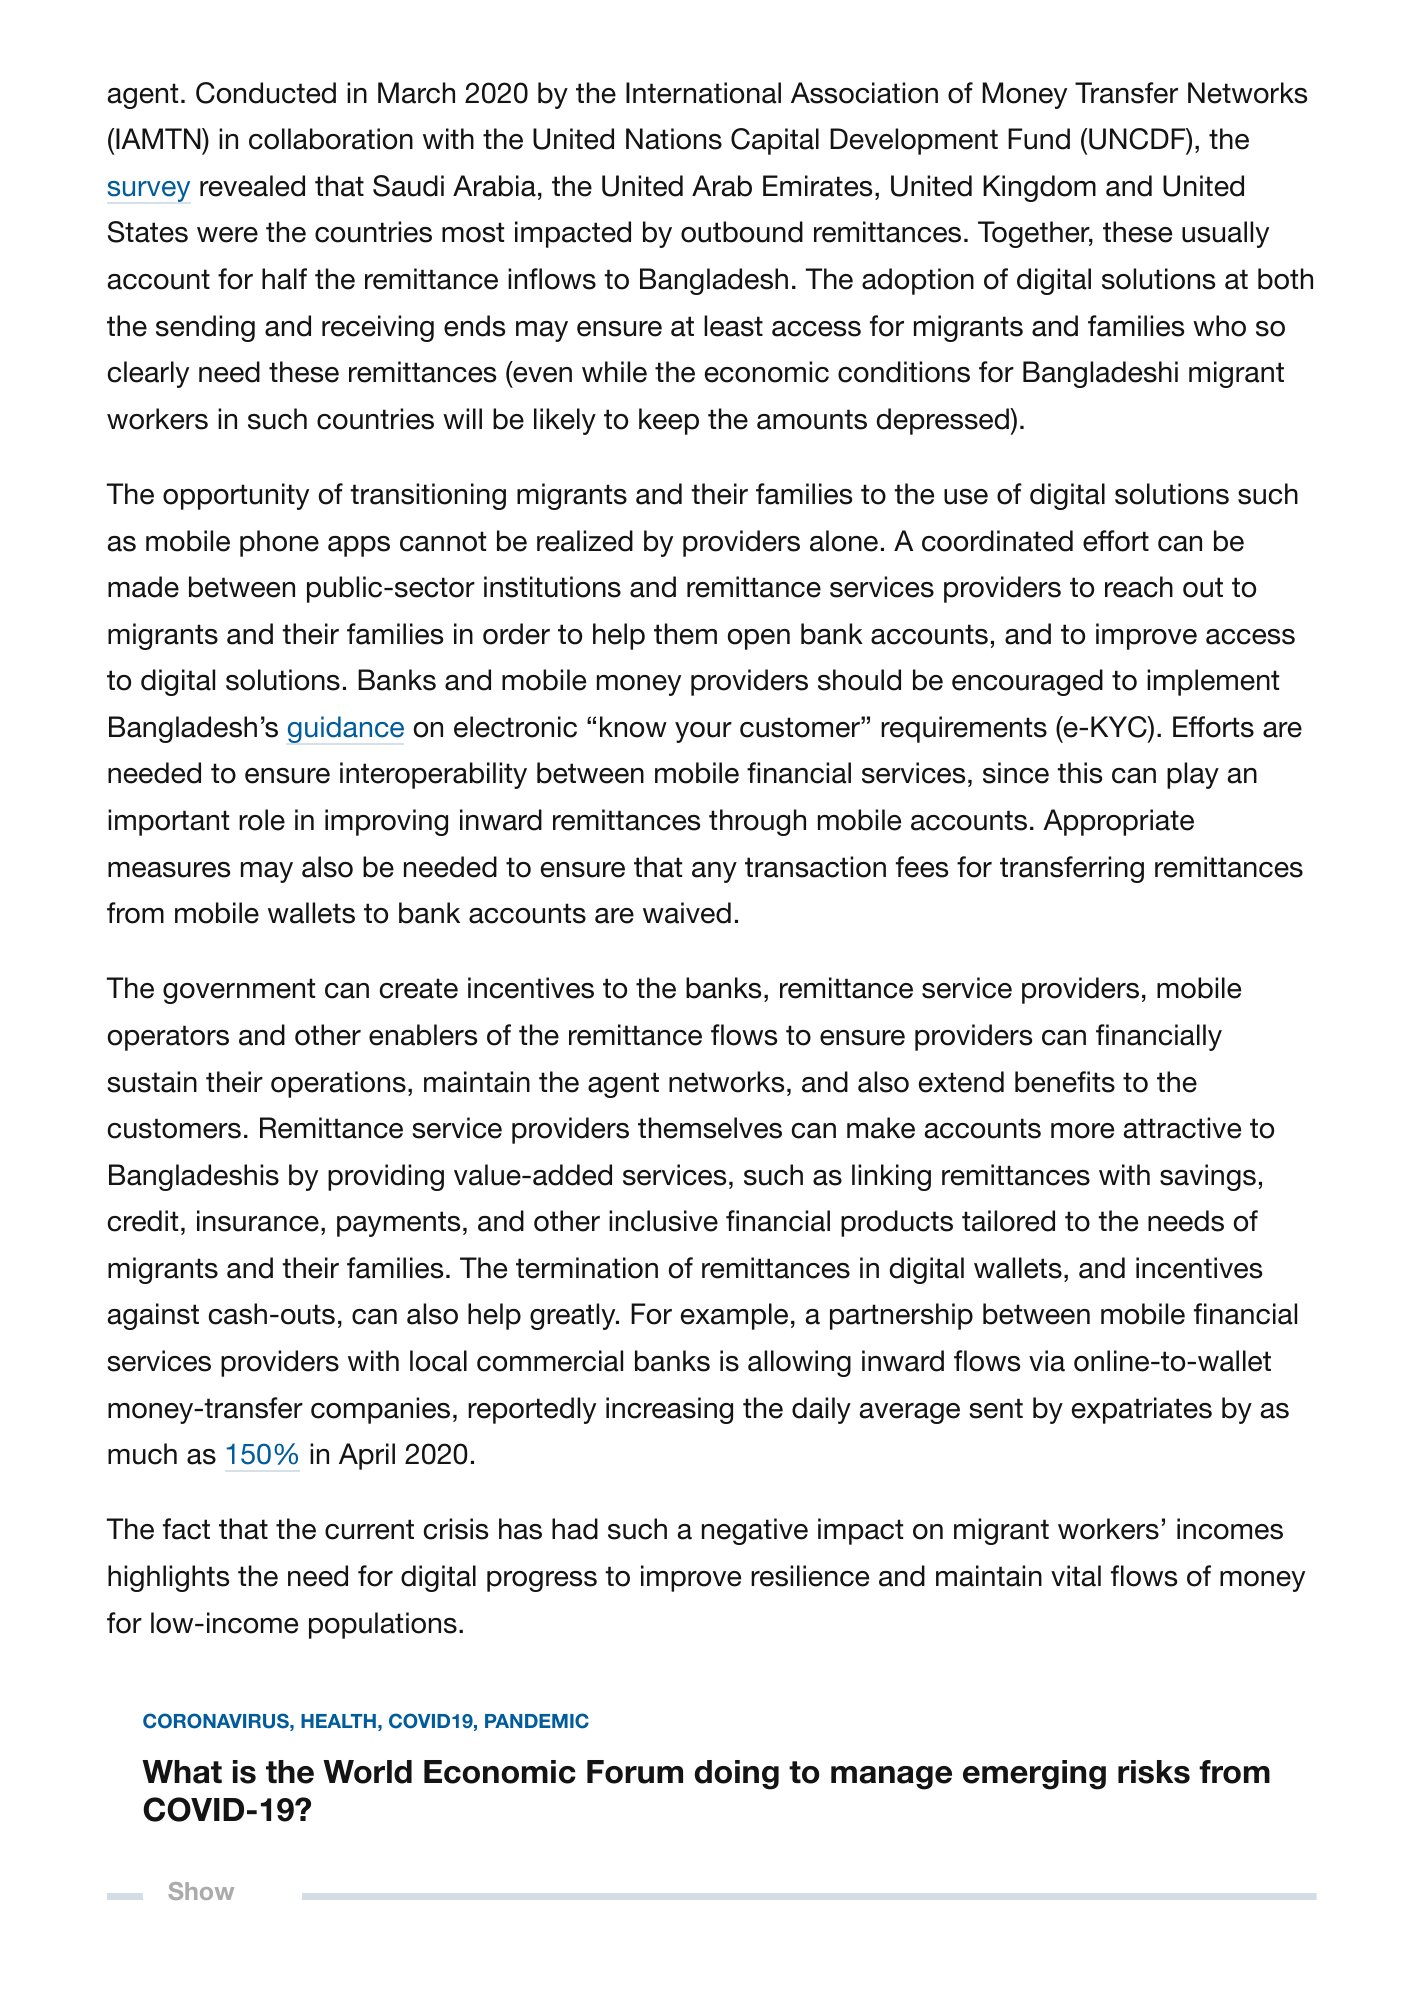 The height and width of the image is (2010, 1421). What do you see at coordinates (239, 991) in the image?
I see `government` at bounding box center [239, 991].
